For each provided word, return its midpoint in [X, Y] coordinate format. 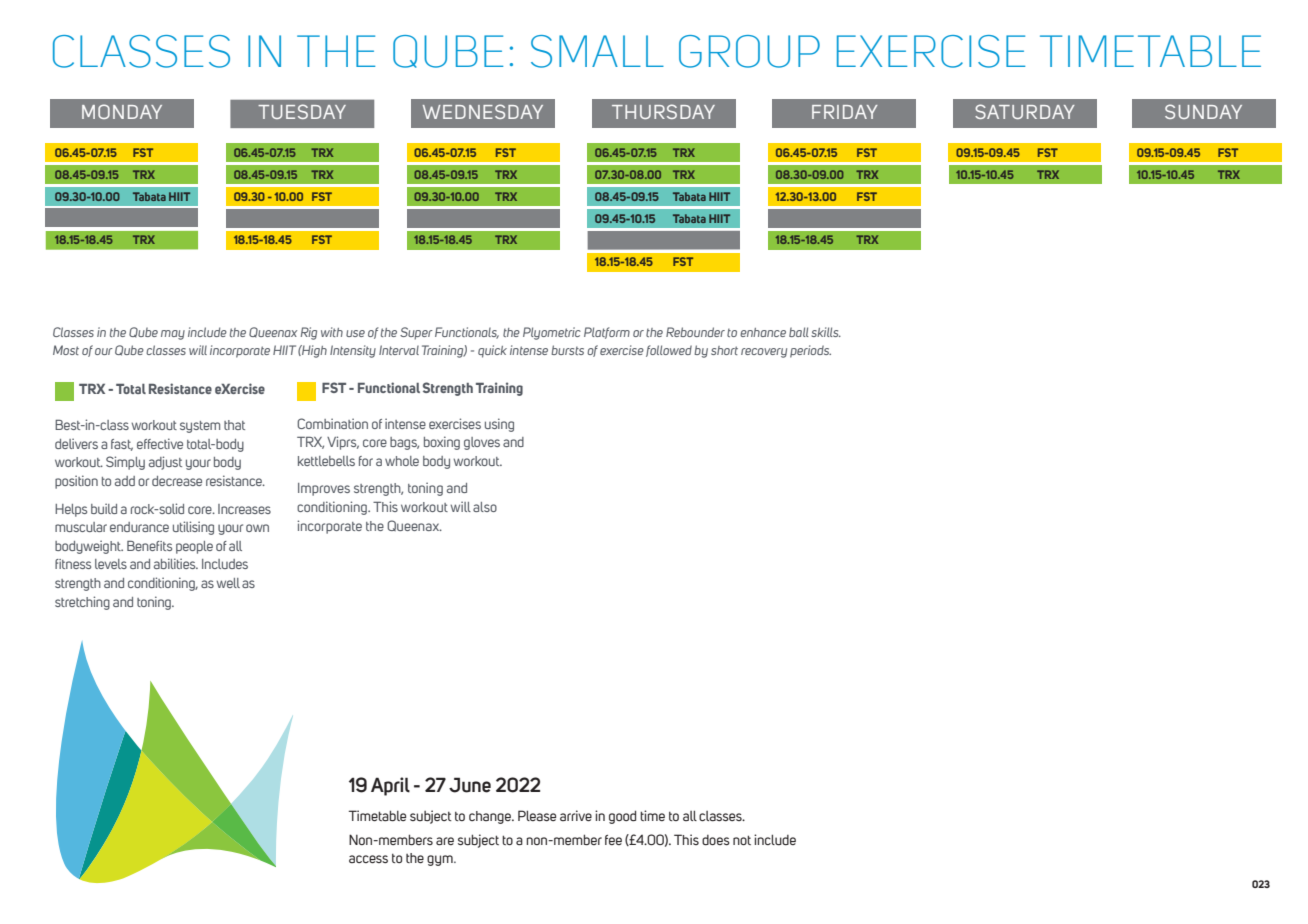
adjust [165, 463]
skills [826, 332]
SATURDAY [1025, 111]
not [742, 840]
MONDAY [122, 111]
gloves [482, 443]
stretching [82, 603]
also [485, 507]
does [716, 840]
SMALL [597, 51]
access [368, 859]
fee [613, 840]
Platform [607, 333]
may [173, 335]
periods [810, 351]
